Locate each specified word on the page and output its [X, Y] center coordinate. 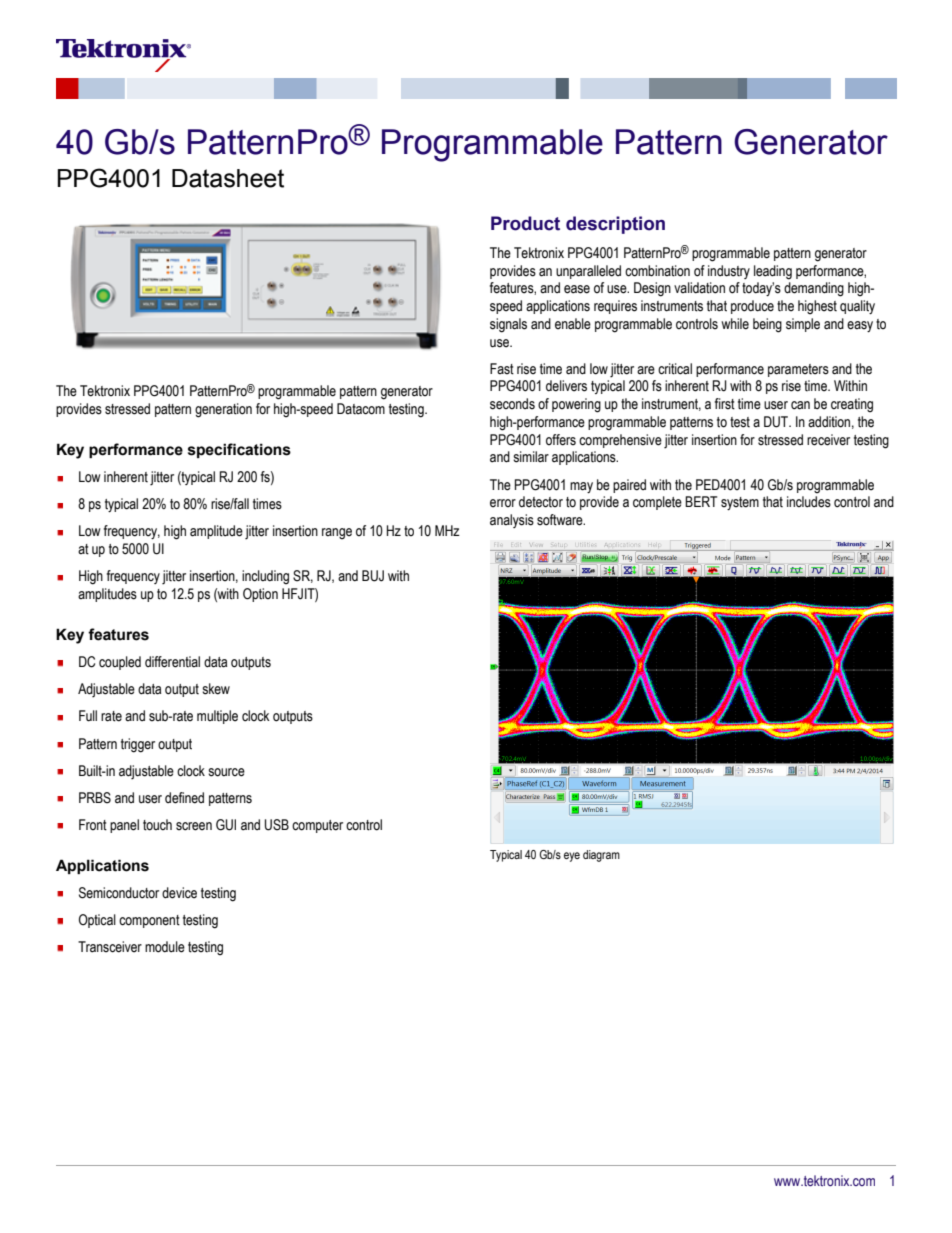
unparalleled [588, 272]
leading [773, 272]
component [149, 921]
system [740, 503]
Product [525, 223]
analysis [512, 521]
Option [260, 595]
